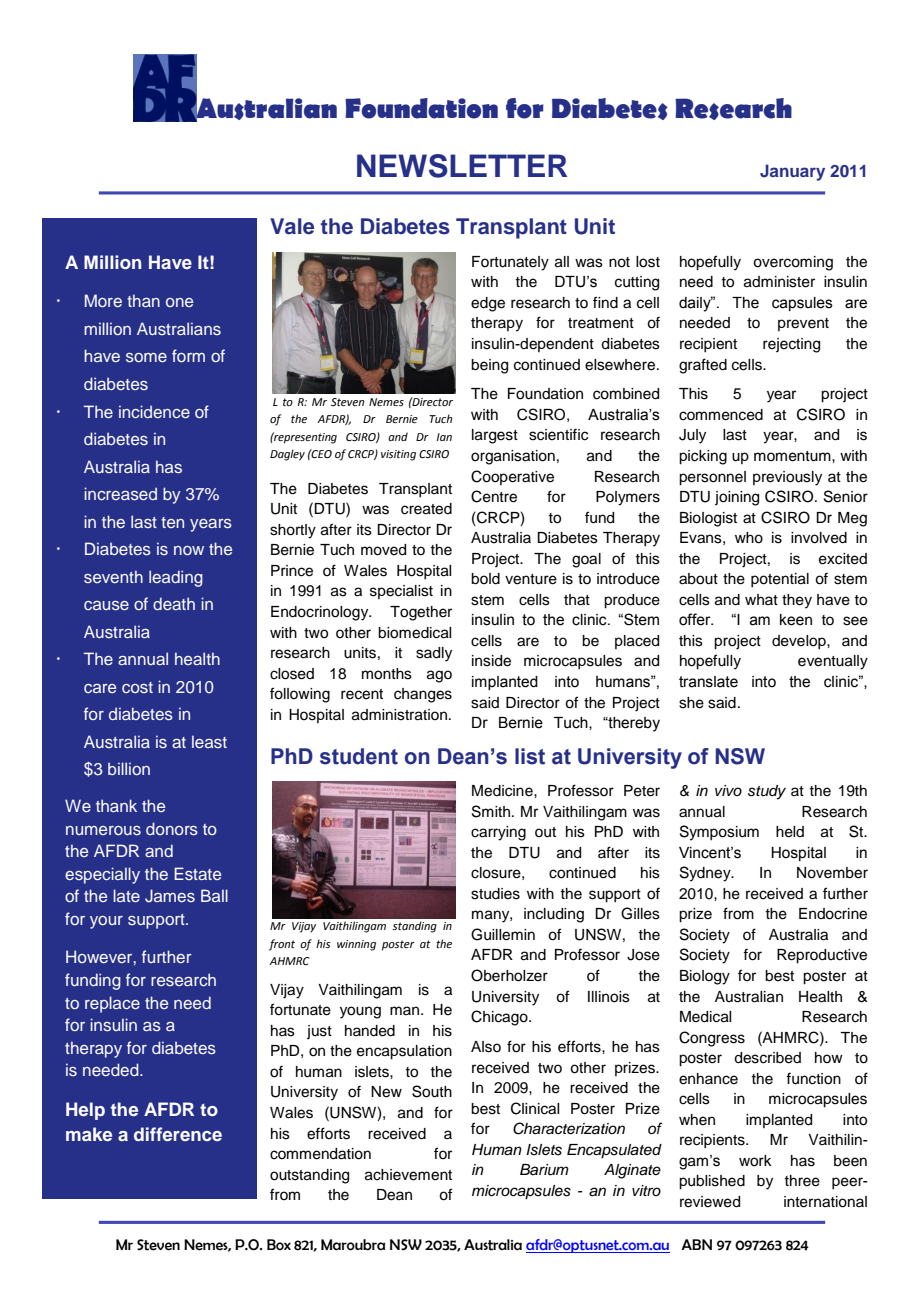 The height and width of the page is (1308, 924). I want to click on three, so click(802, 1181).
